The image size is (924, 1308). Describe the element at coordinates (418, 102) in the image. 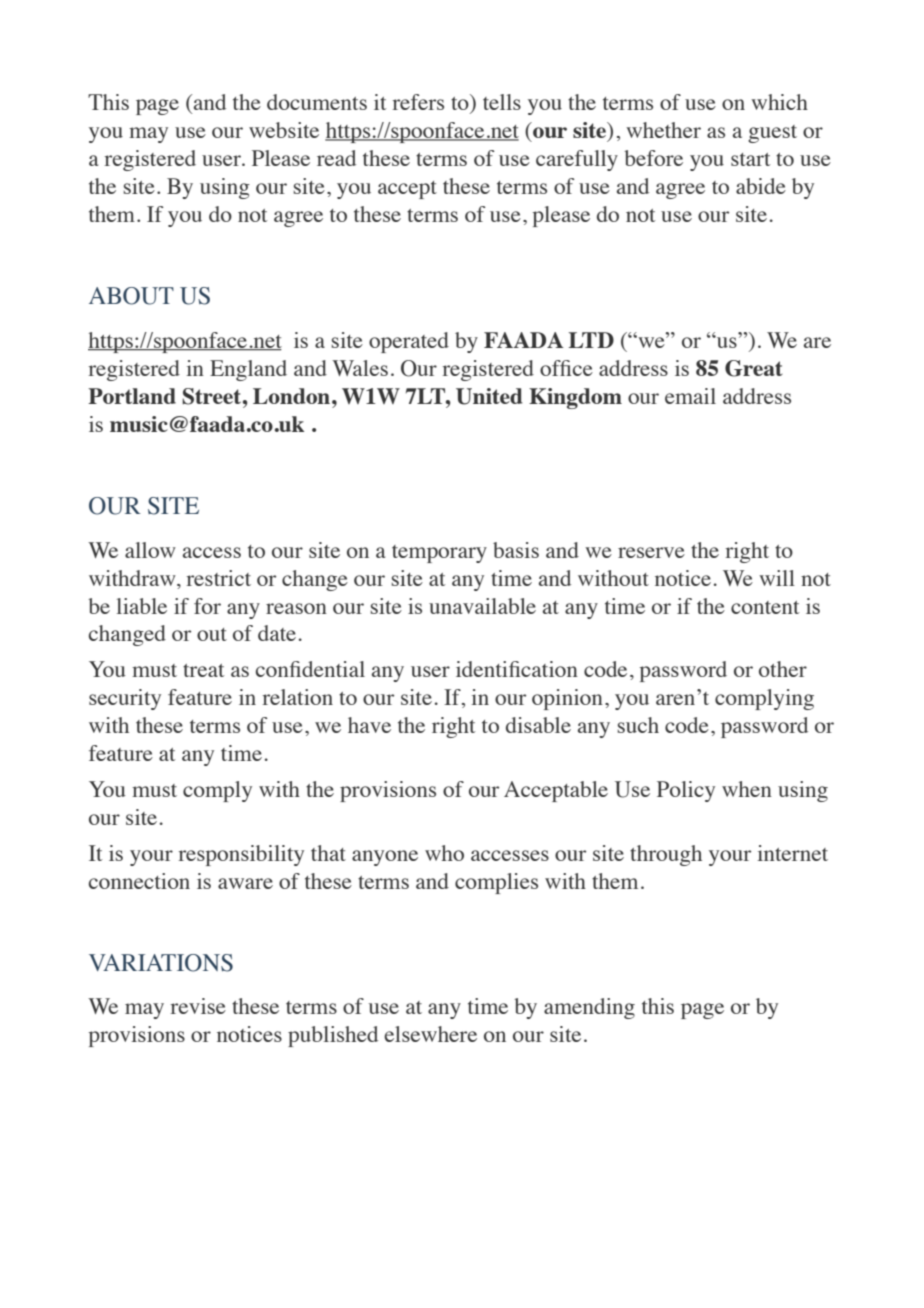

I see `refers` at that location.
